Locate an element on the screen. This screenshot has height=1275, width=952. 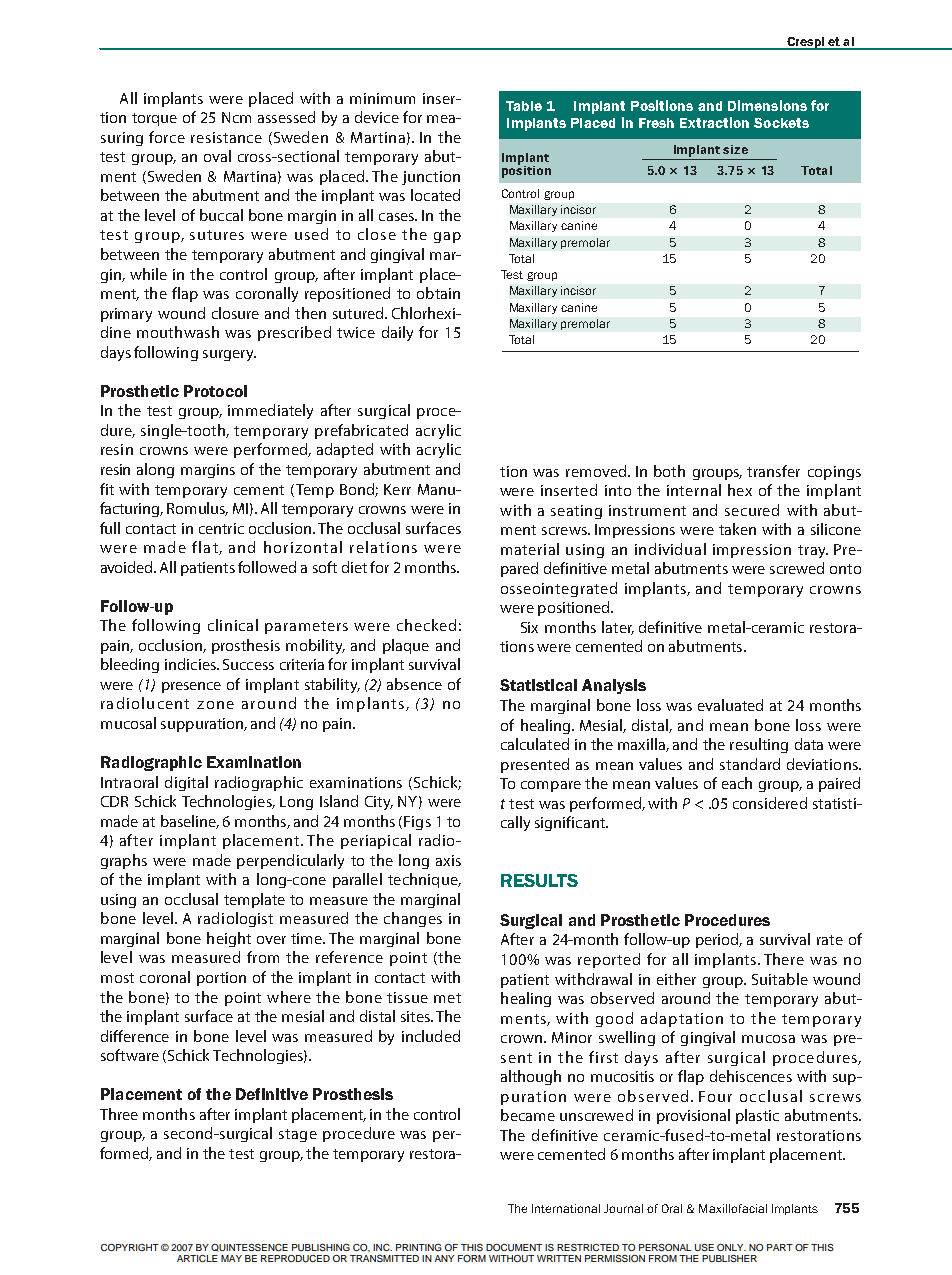
There is located at coordinates (784, 959).
